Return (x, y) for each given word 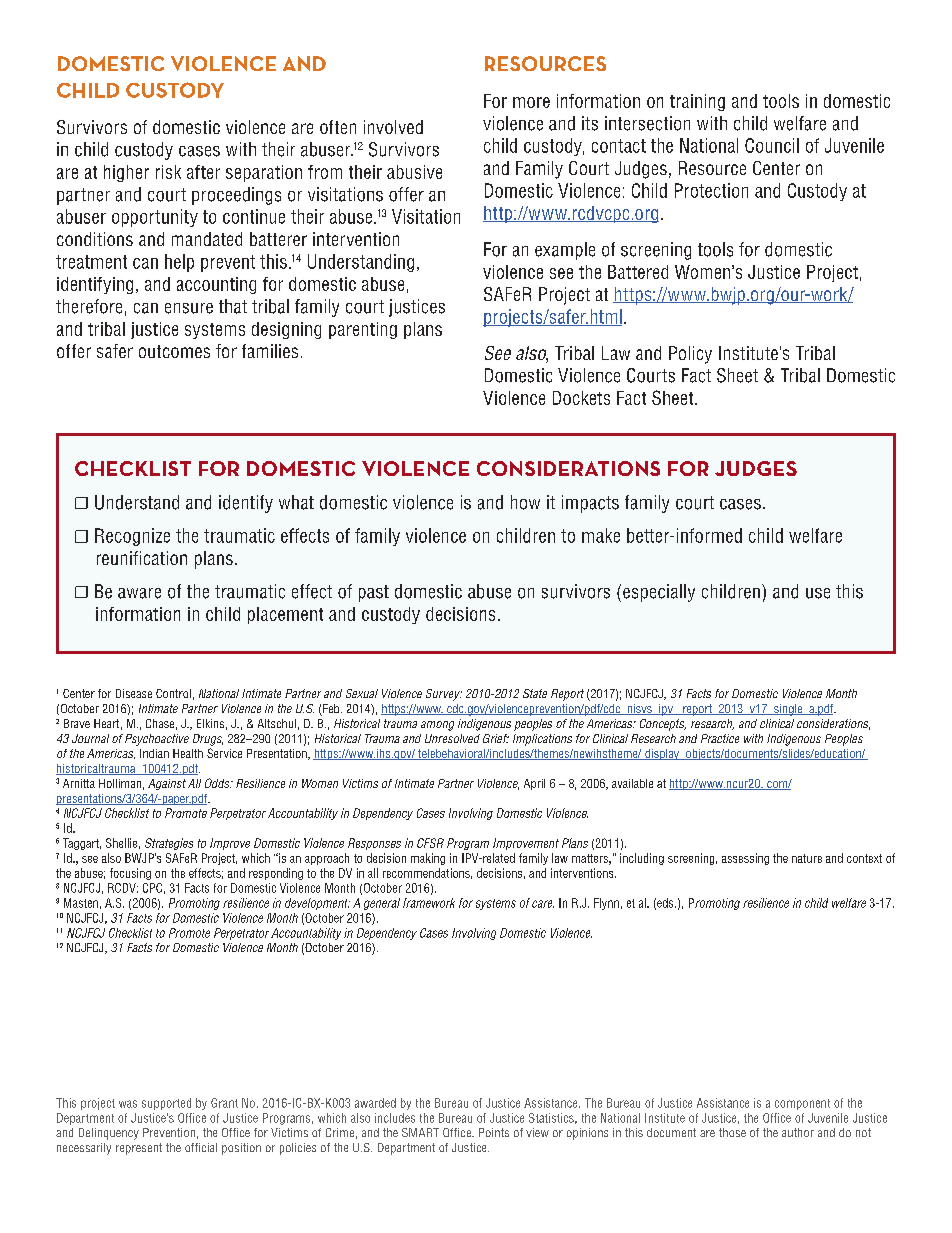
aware (139, 593)
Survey (444, 695)
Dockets (581, 398)
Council (772, 145)
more (531, 102)
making (428, 859)
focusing (130, 874)
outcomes (174, 351)
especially (659, 593)
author (798, 1132)
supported (166, 1104)
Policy (690, 355)
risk (168, 172)
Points (494, 1132)
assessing (745, 859)
